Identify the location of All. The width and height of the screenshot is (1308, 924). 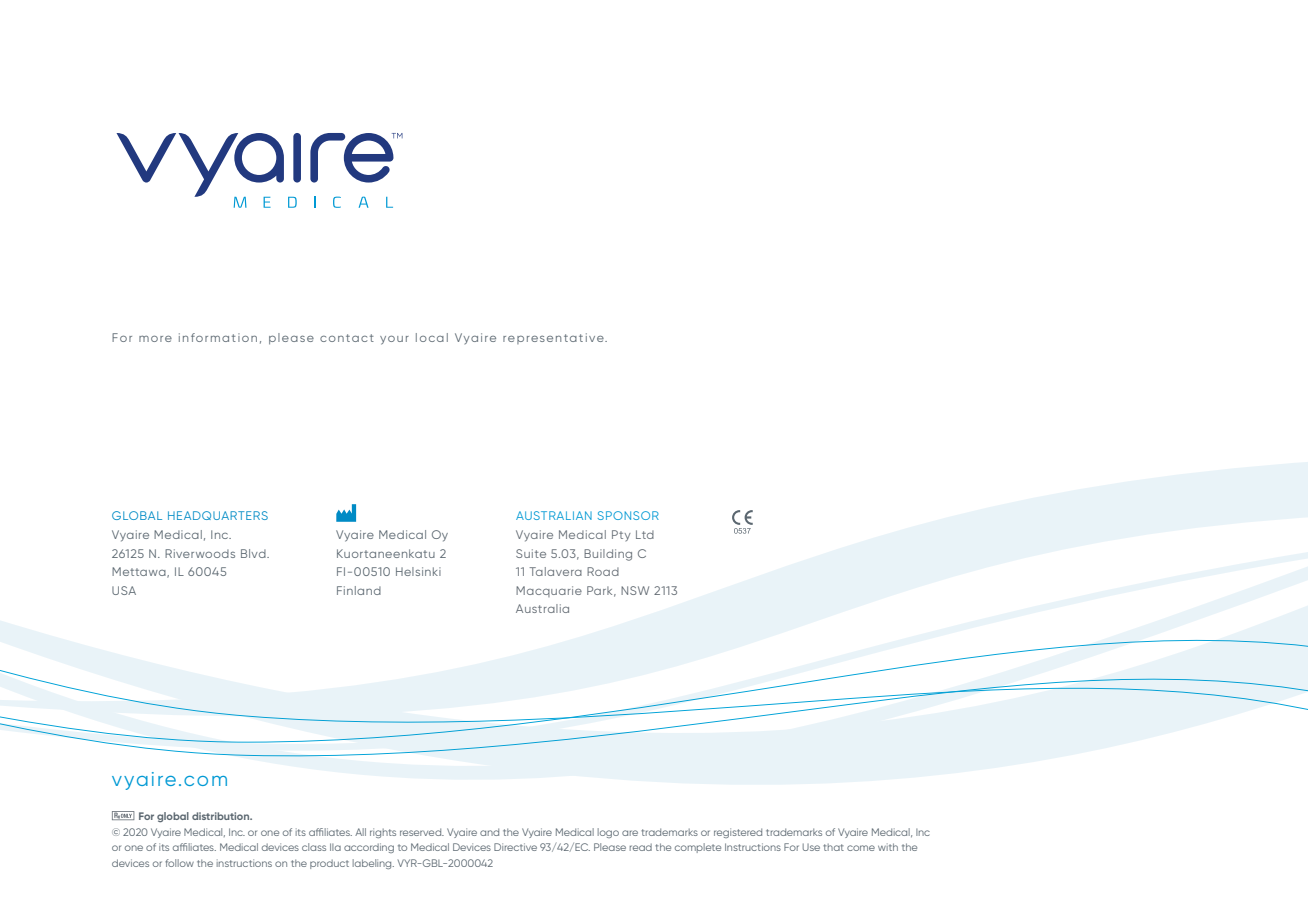
(360, 832).
